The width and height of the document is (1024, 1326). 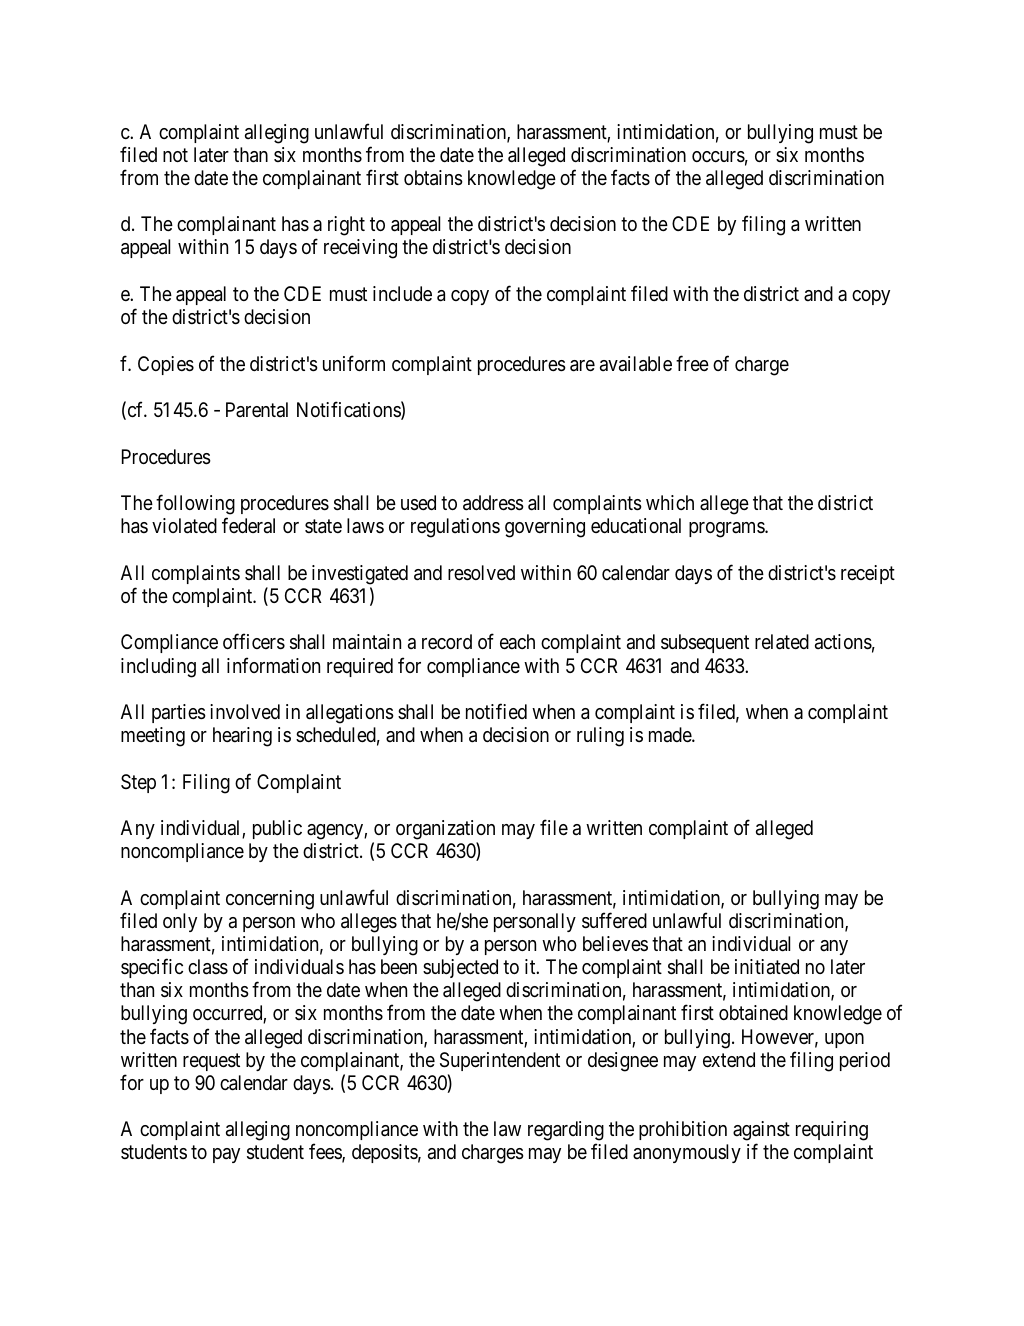 What do you see at coordinates (254, 642) in the document?
I see `officers` at bounding box center [254, 642].
